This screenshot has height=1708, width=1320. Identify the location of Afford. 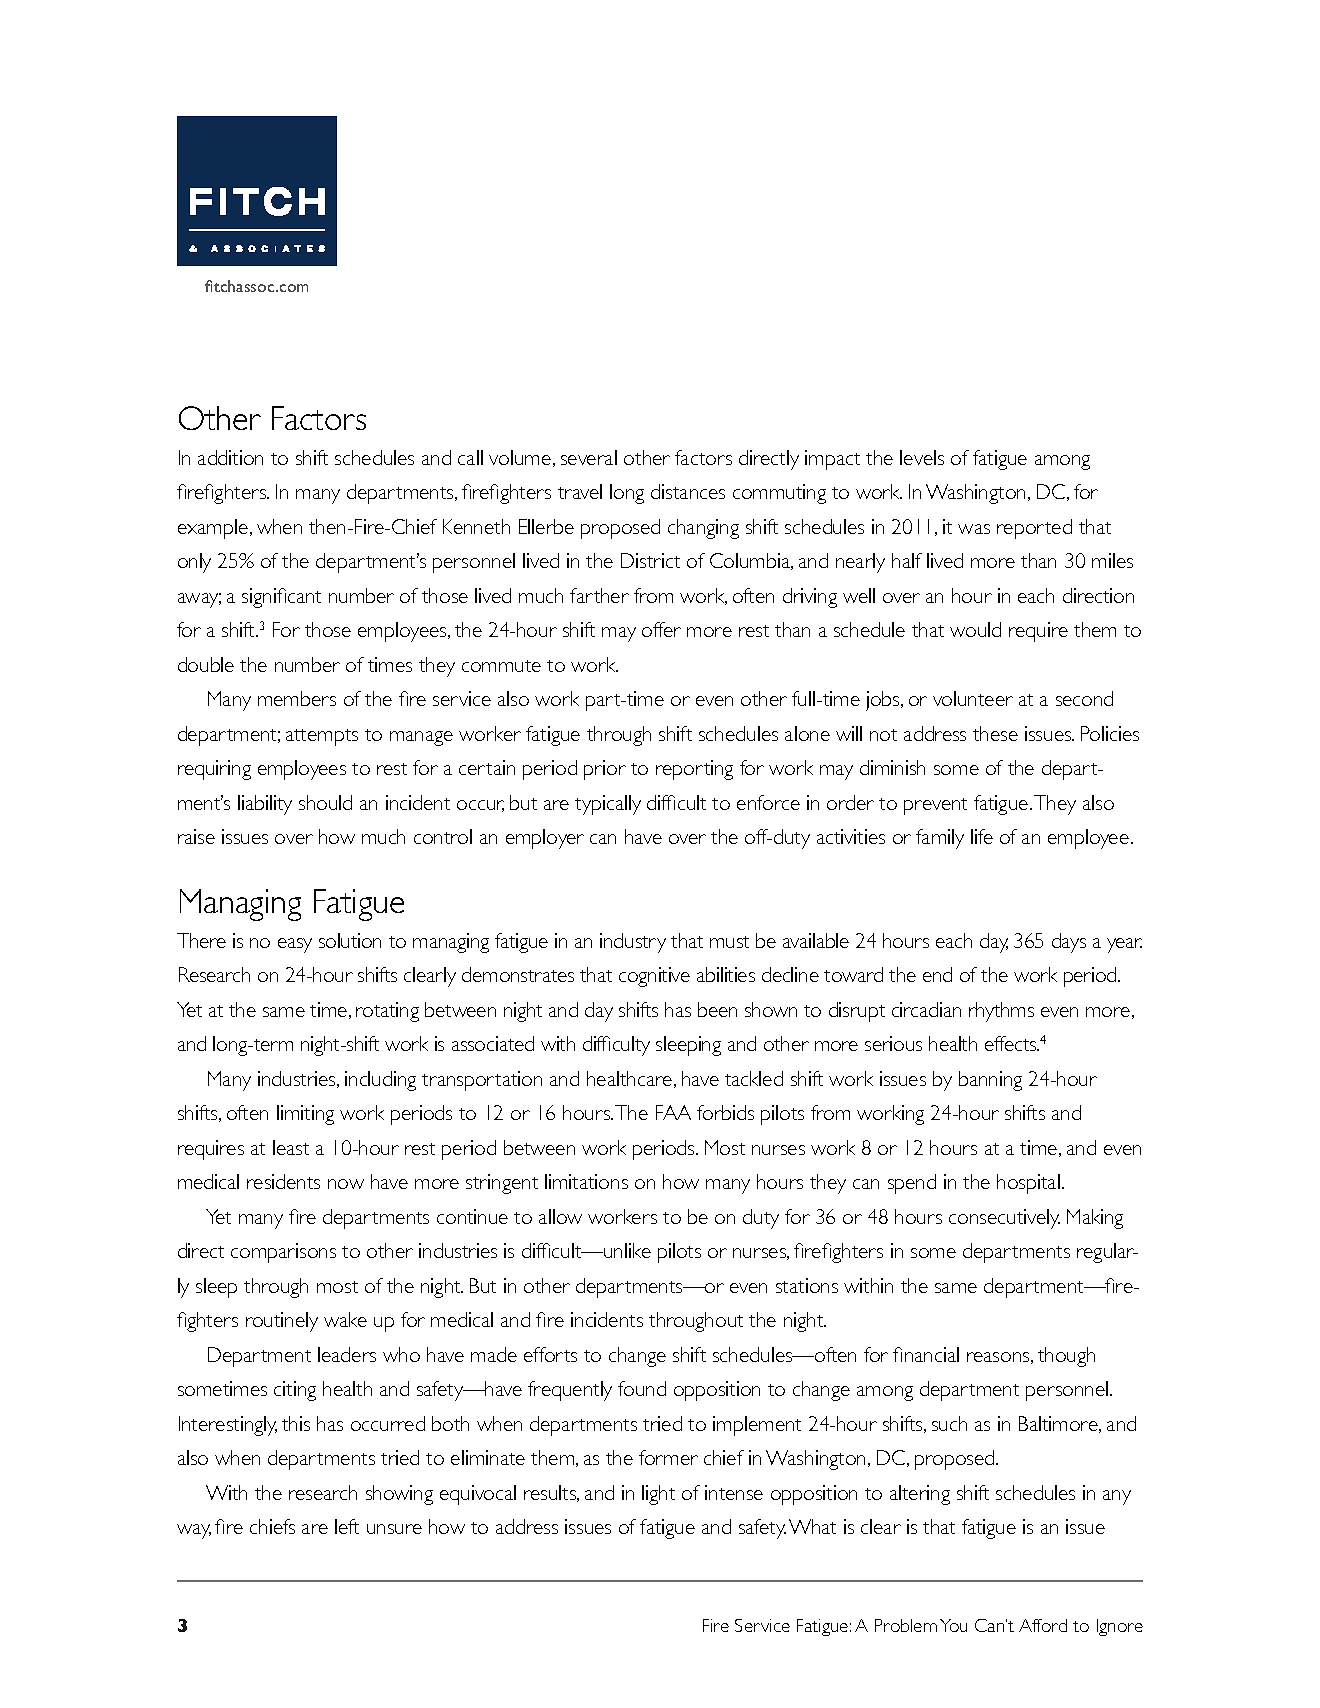
(1043, 1625).
